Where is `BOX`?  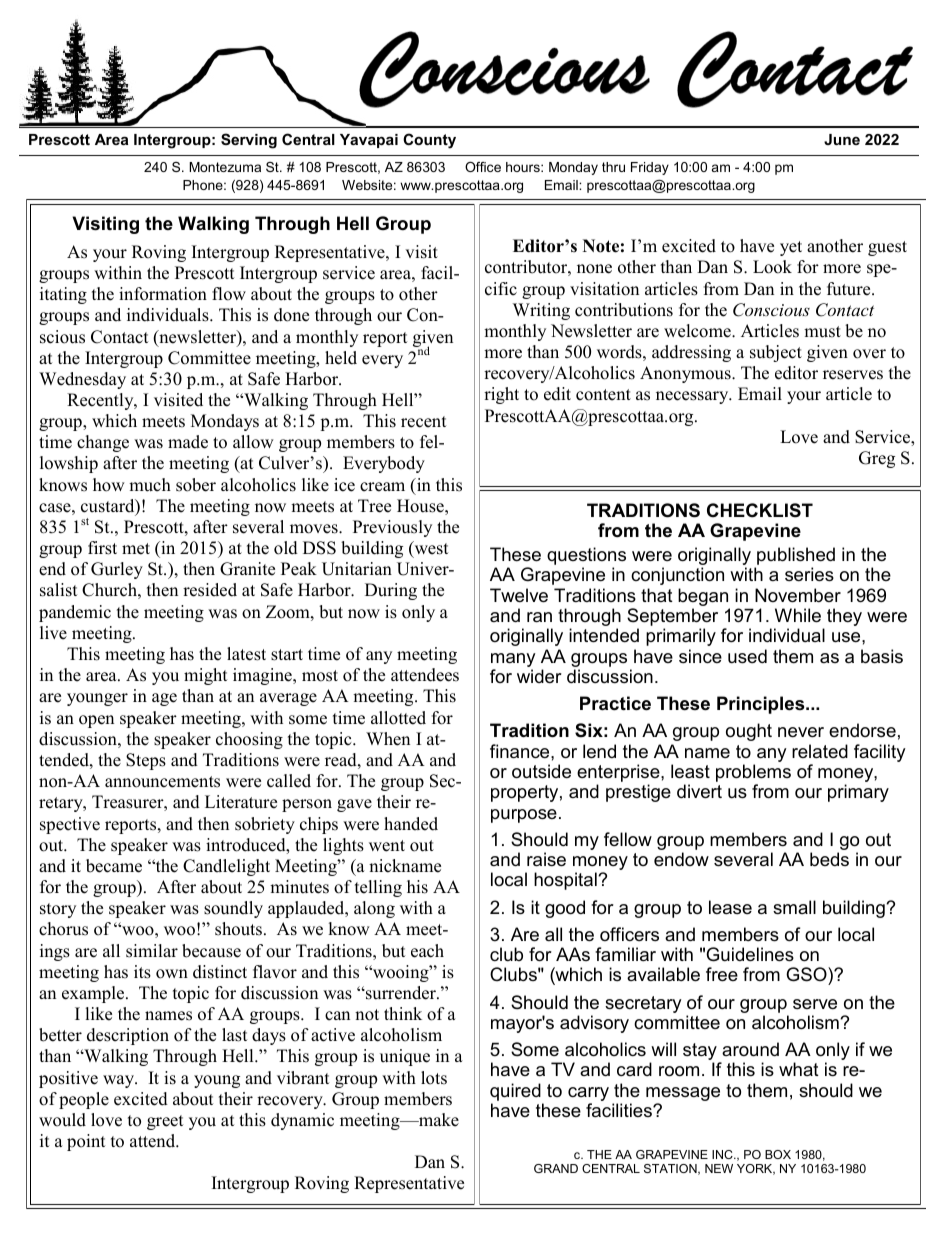
BOX is located at coordinates (778, 1154).
